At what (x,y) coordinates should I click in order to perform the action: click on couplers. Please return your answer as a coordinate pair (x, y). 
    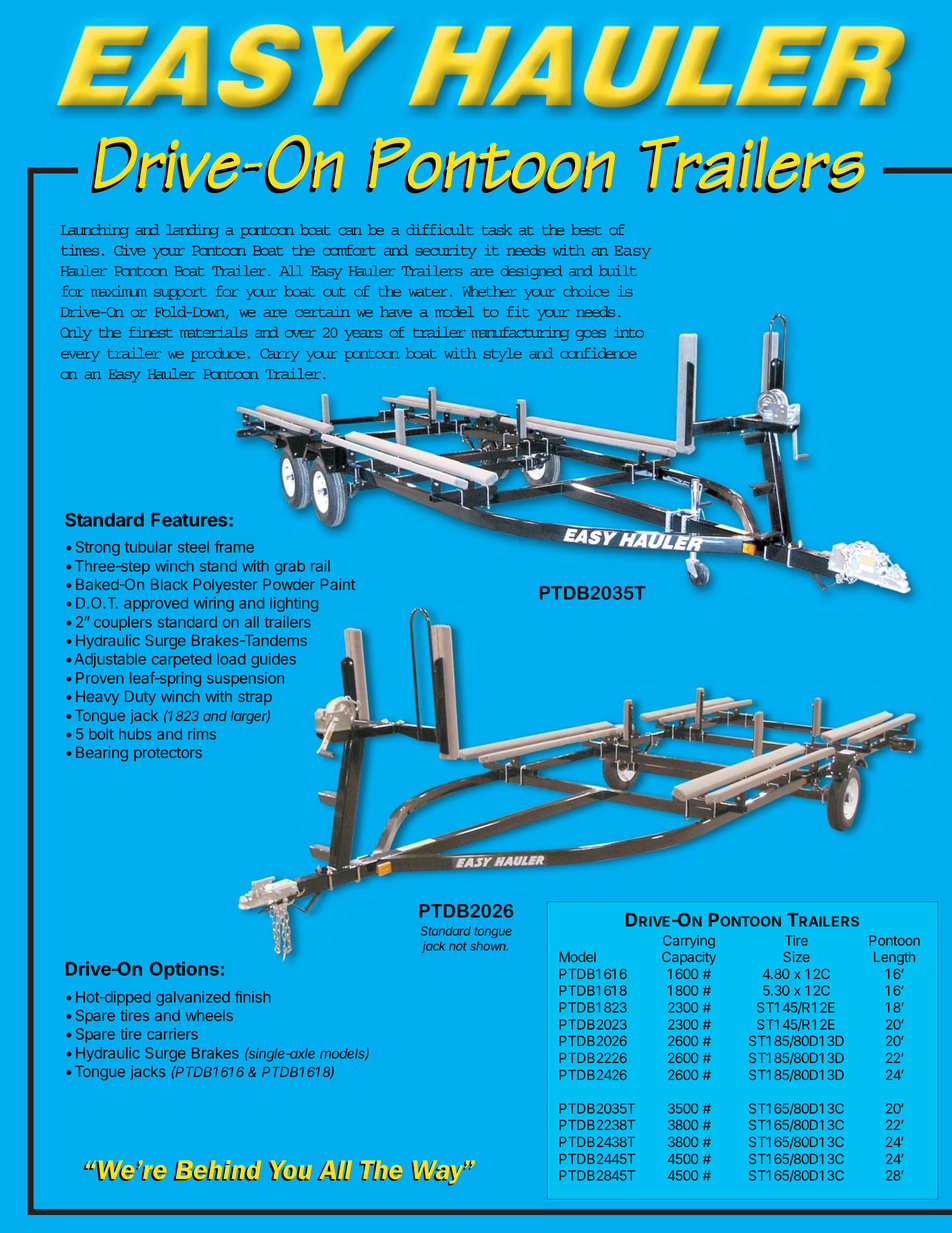
    Looking at the image, I should click on (123, 623).
